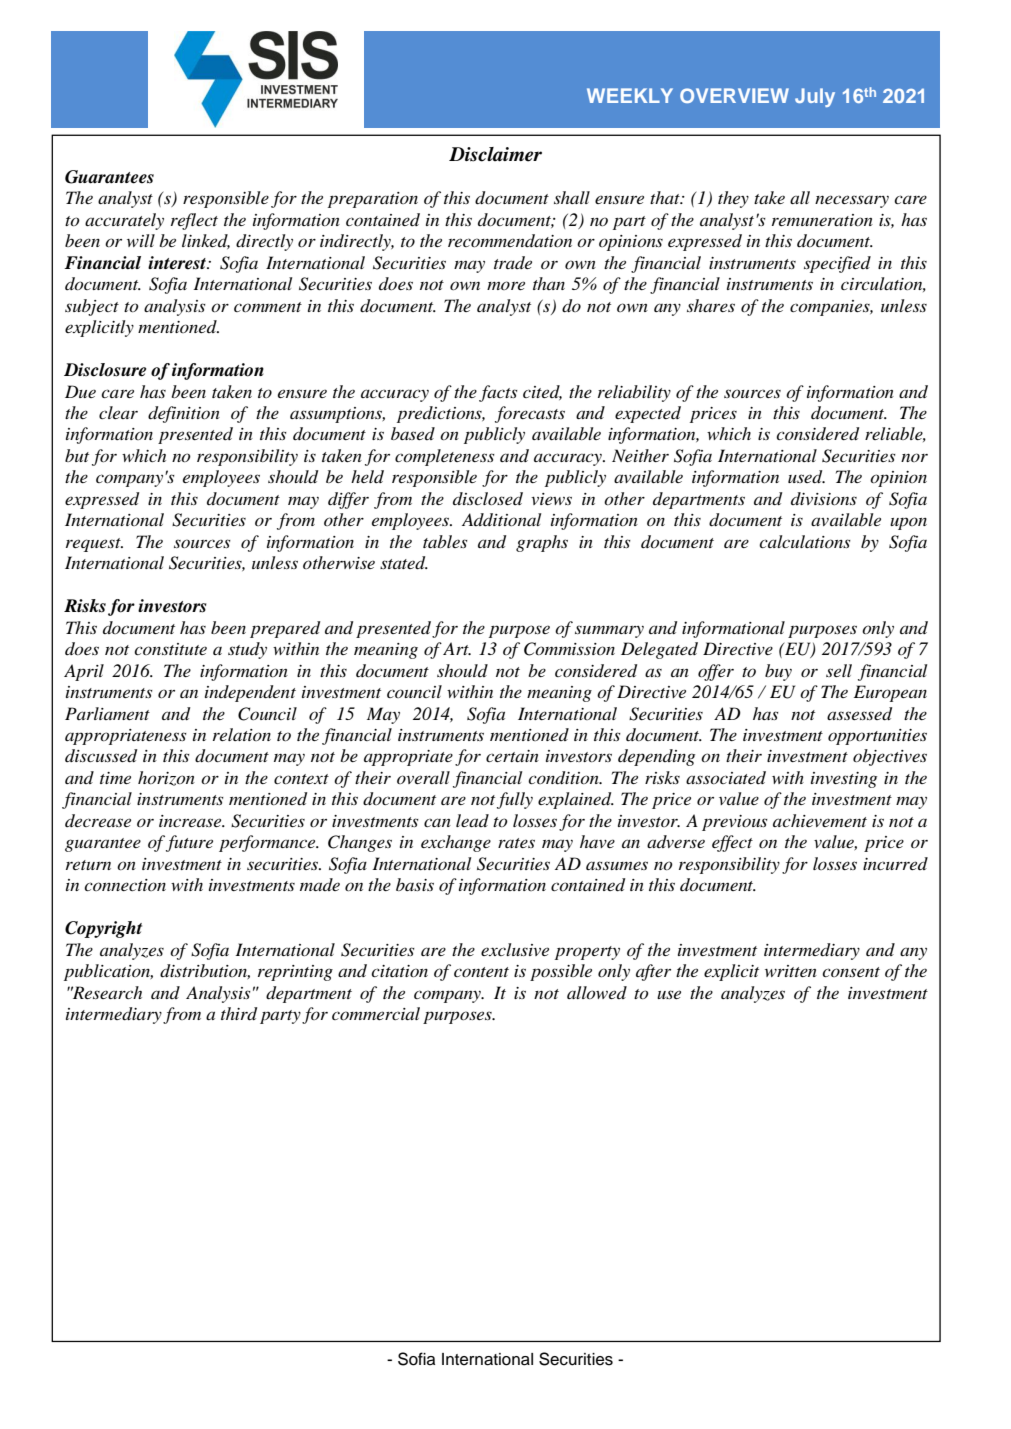 The image size is (1011, 1429). What do you see at coordinates (805, 541) in the screenshot?
I see `calculations` at bounding box center [805, 541].
